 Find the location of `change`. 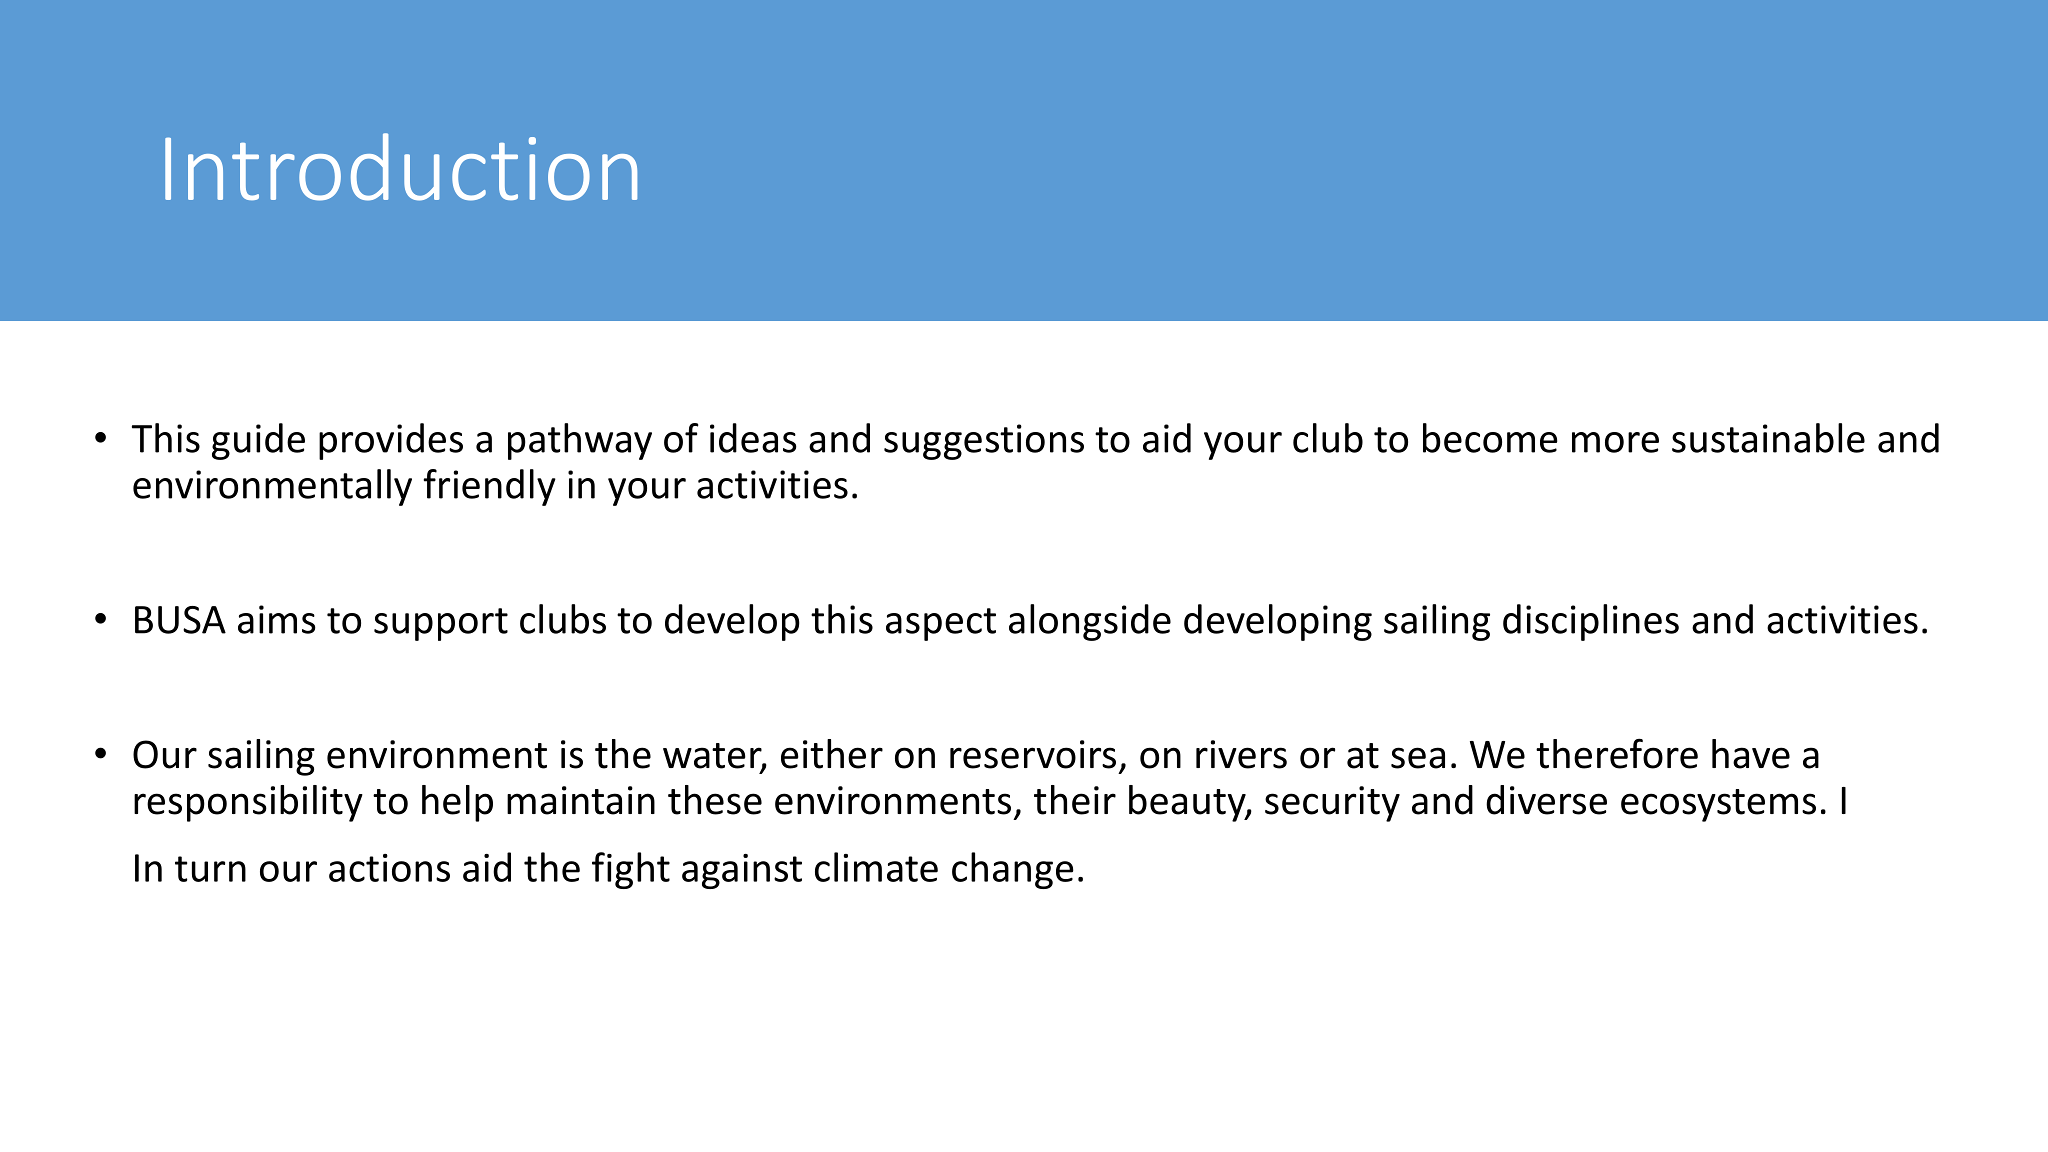

change is located at coordinates (1013, 870).
